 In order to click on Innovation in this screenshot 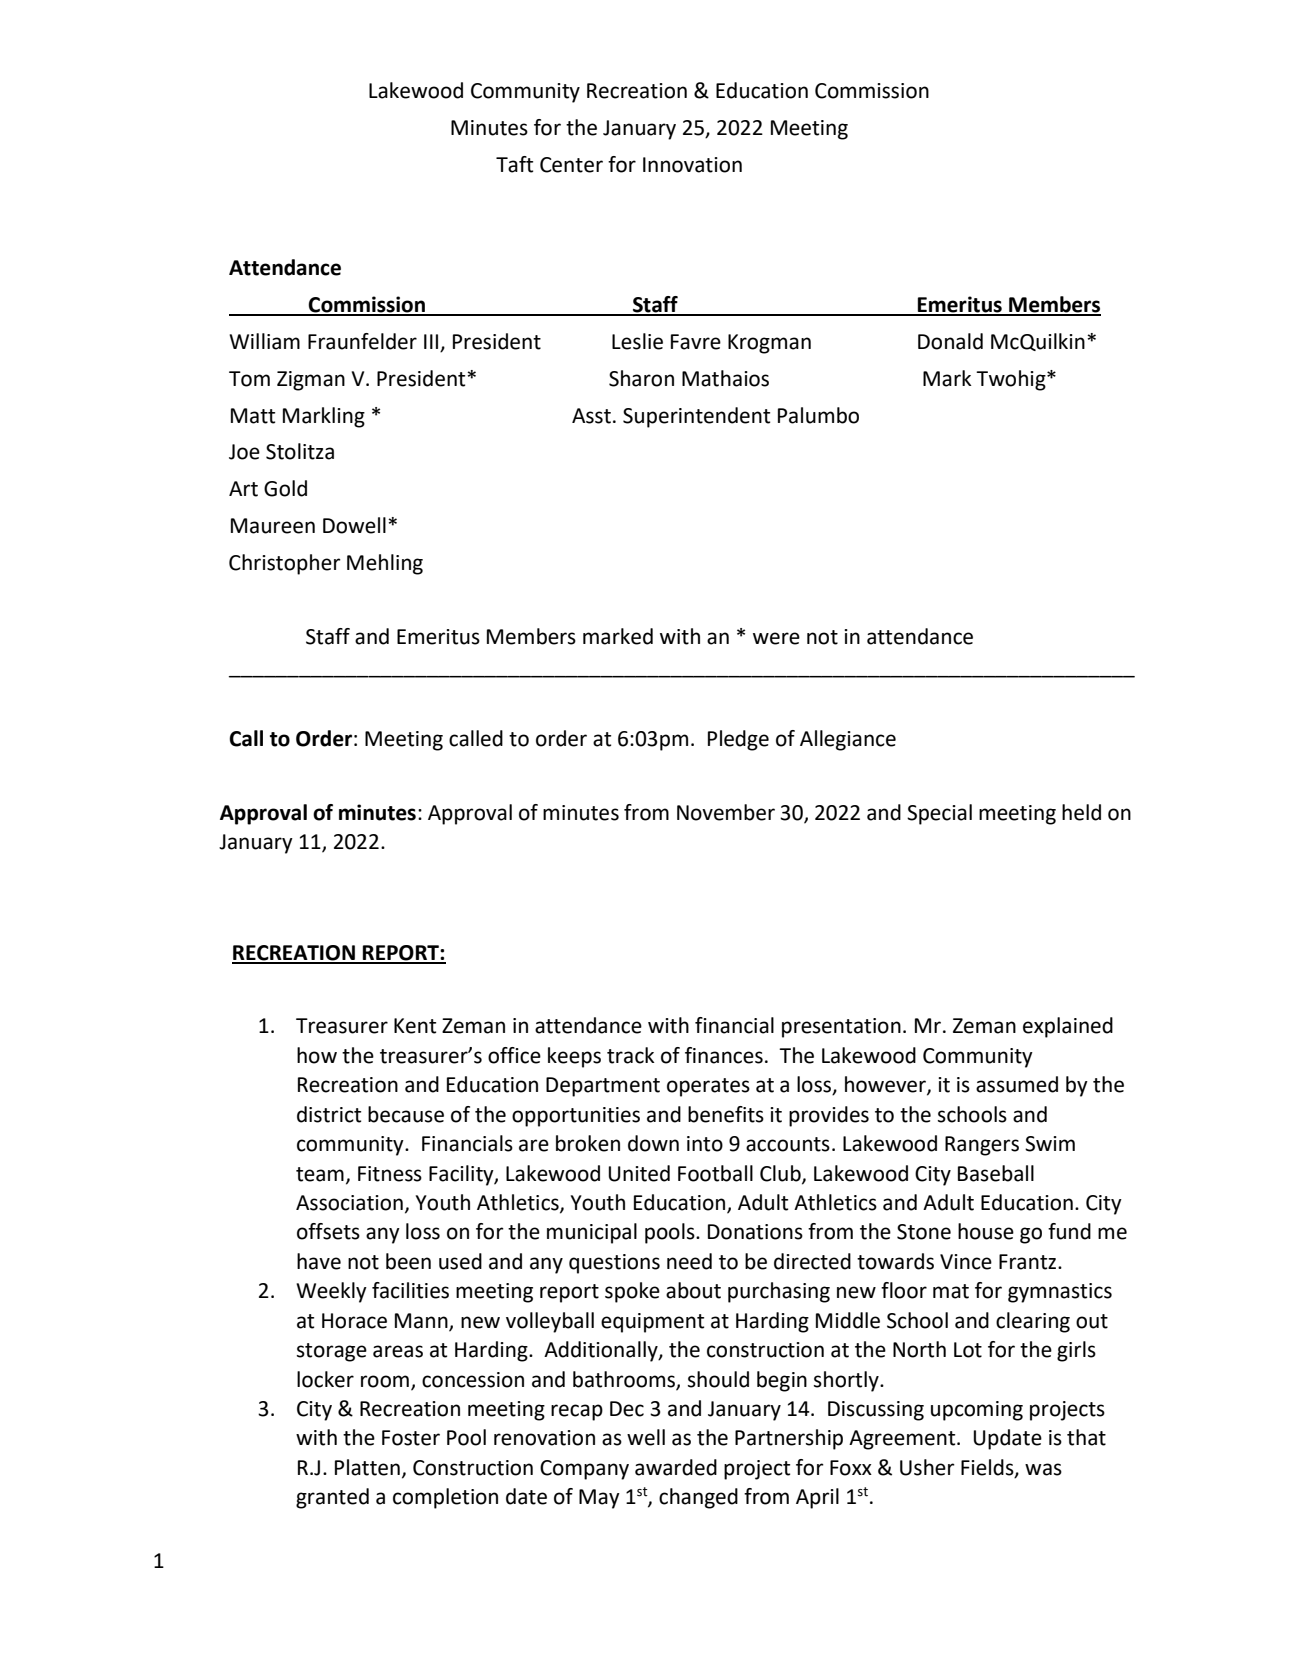, I will do `click(692, 165)`.
